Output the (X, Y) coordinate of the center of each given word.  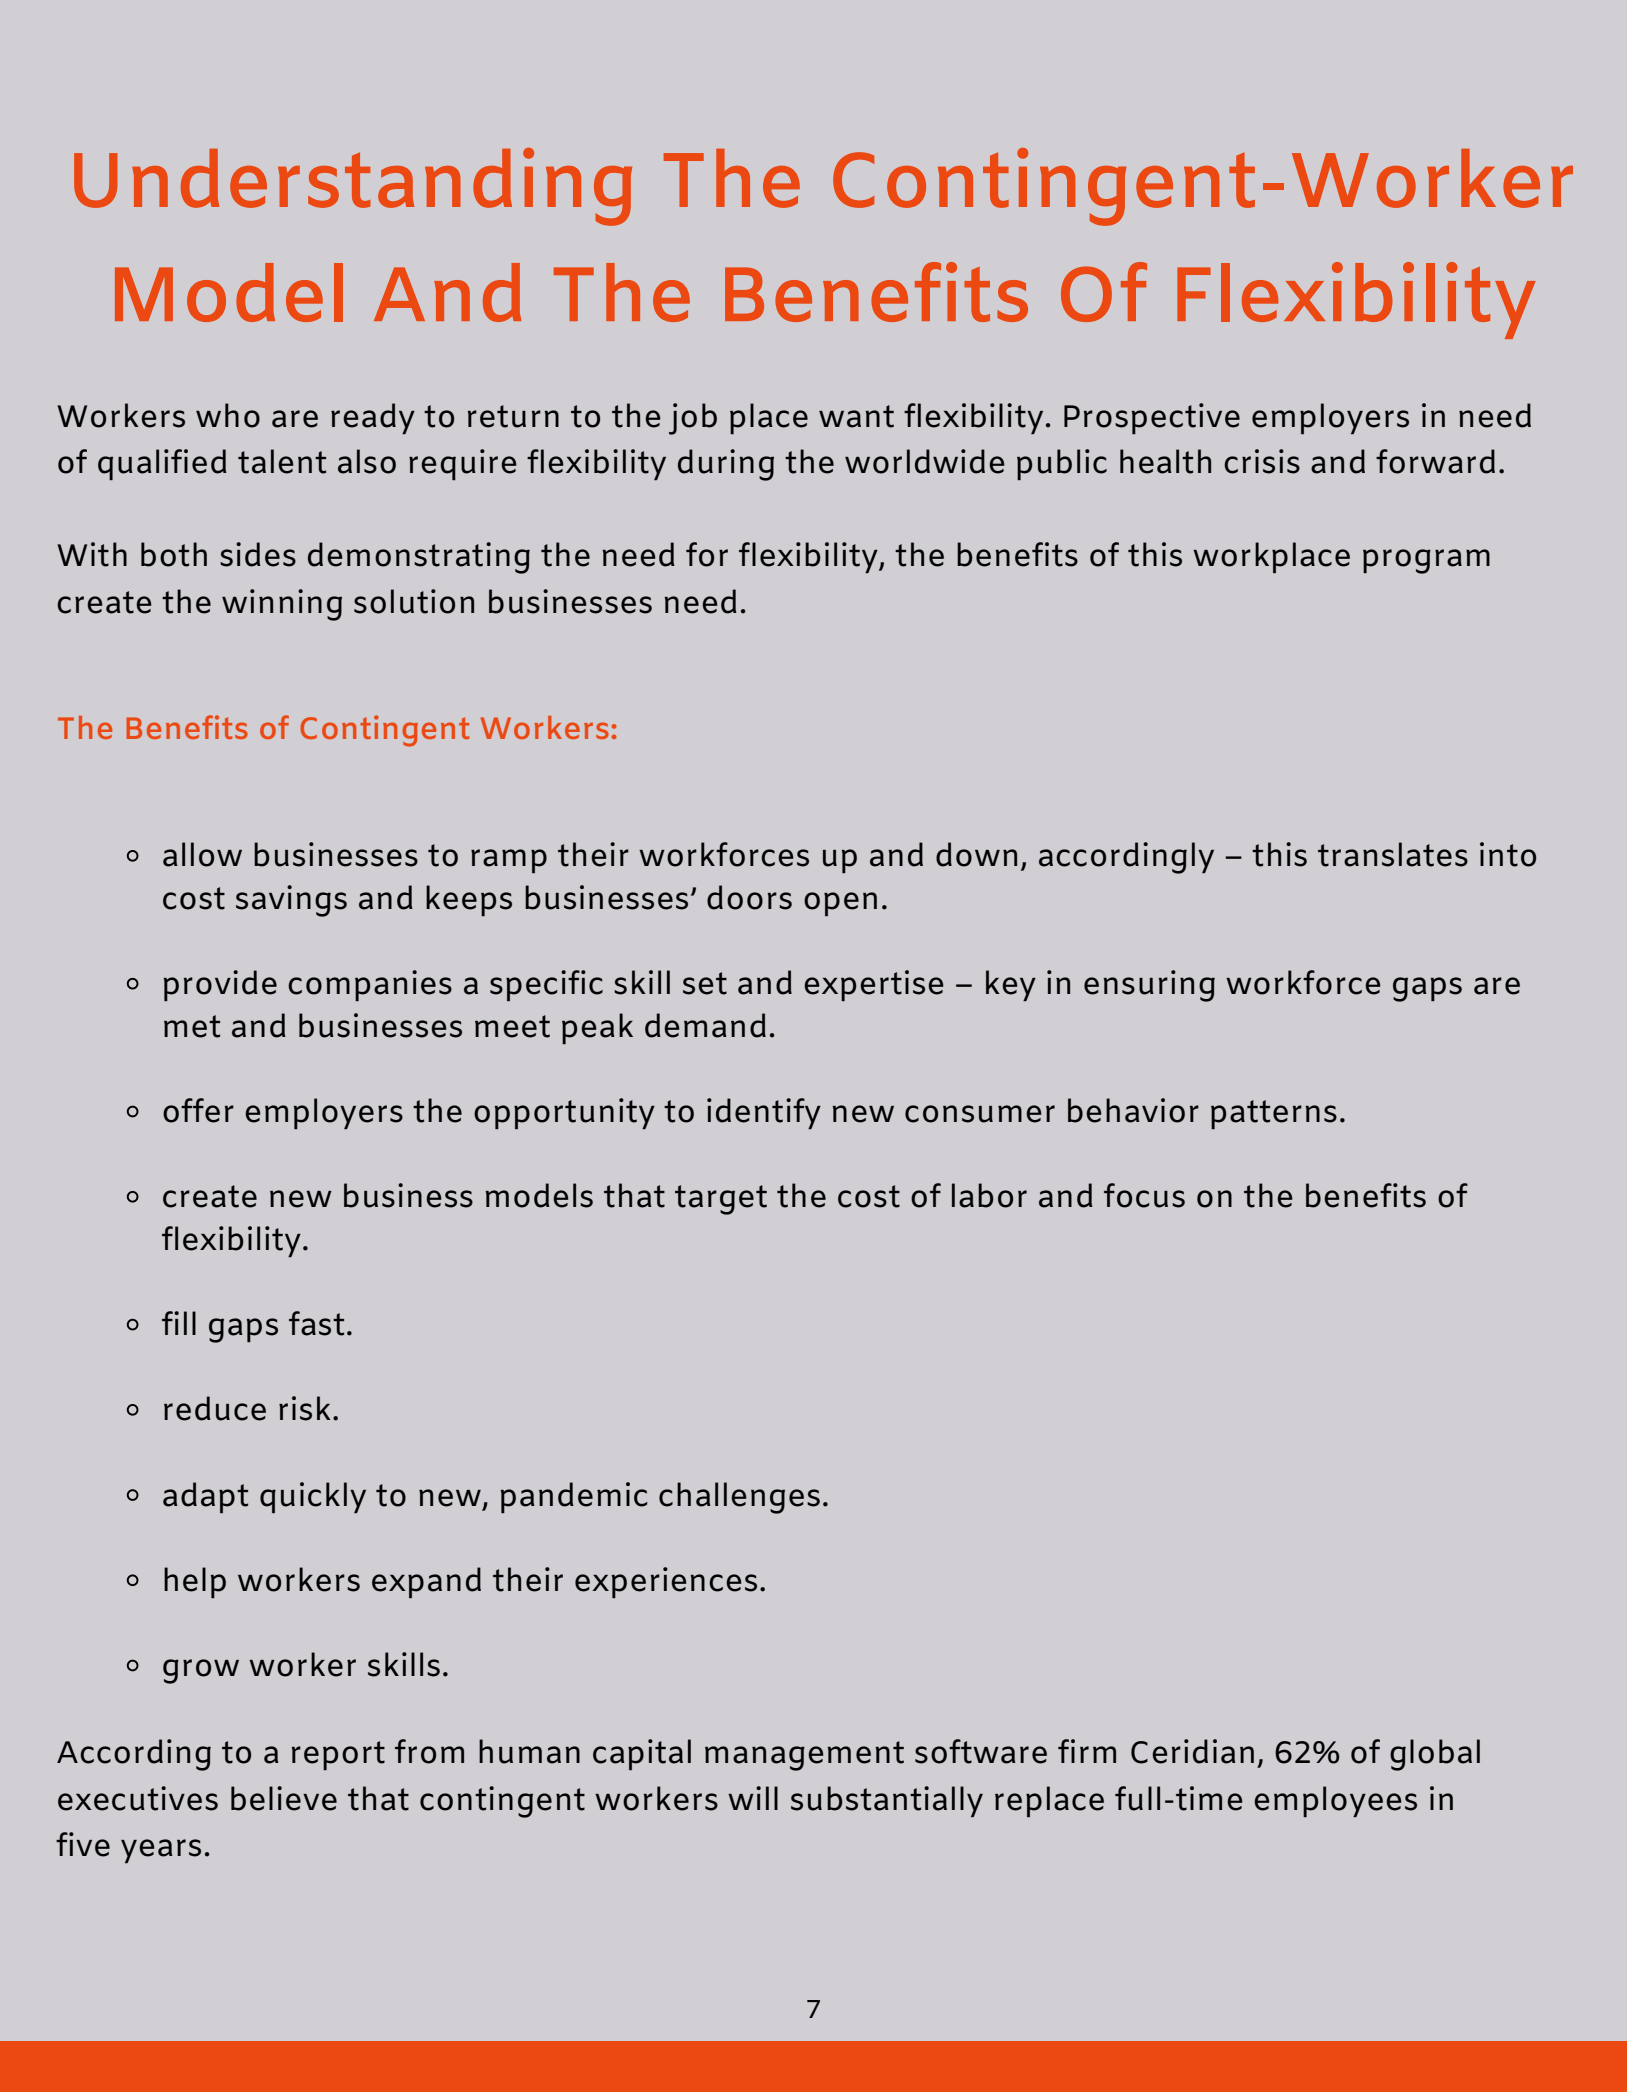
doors (749, 897)
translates (1393, 854)
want (856, 416)
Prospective (1152, 418)
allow (202, 854)
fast (316, 1323)
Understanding (353, 187)
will (753, 1798)
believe (284, 1798)
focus (1144, 1195)
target (721, 1200)
